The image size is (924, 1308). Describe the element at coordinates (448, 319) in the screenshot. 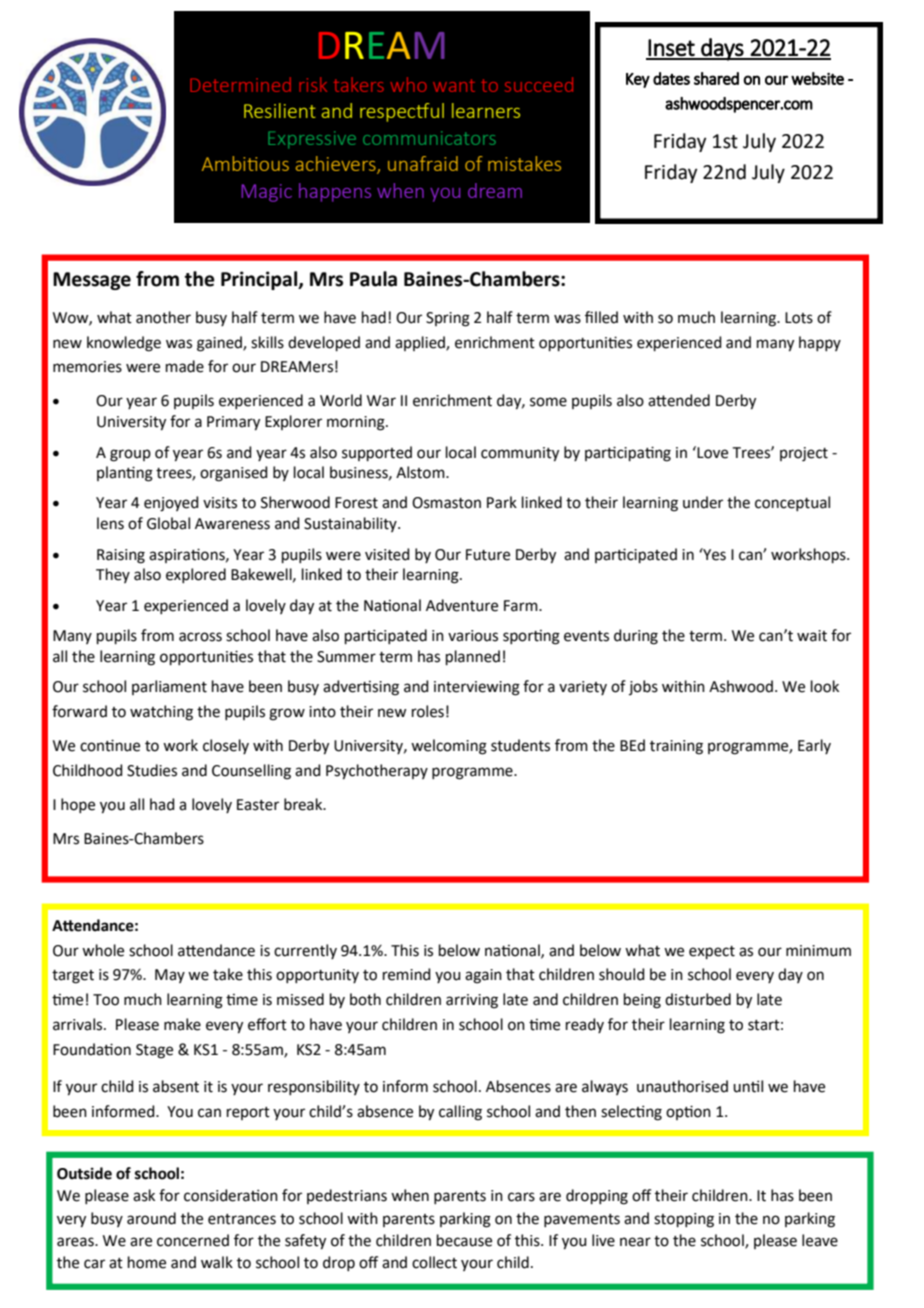

I see `Spring` at that location.
